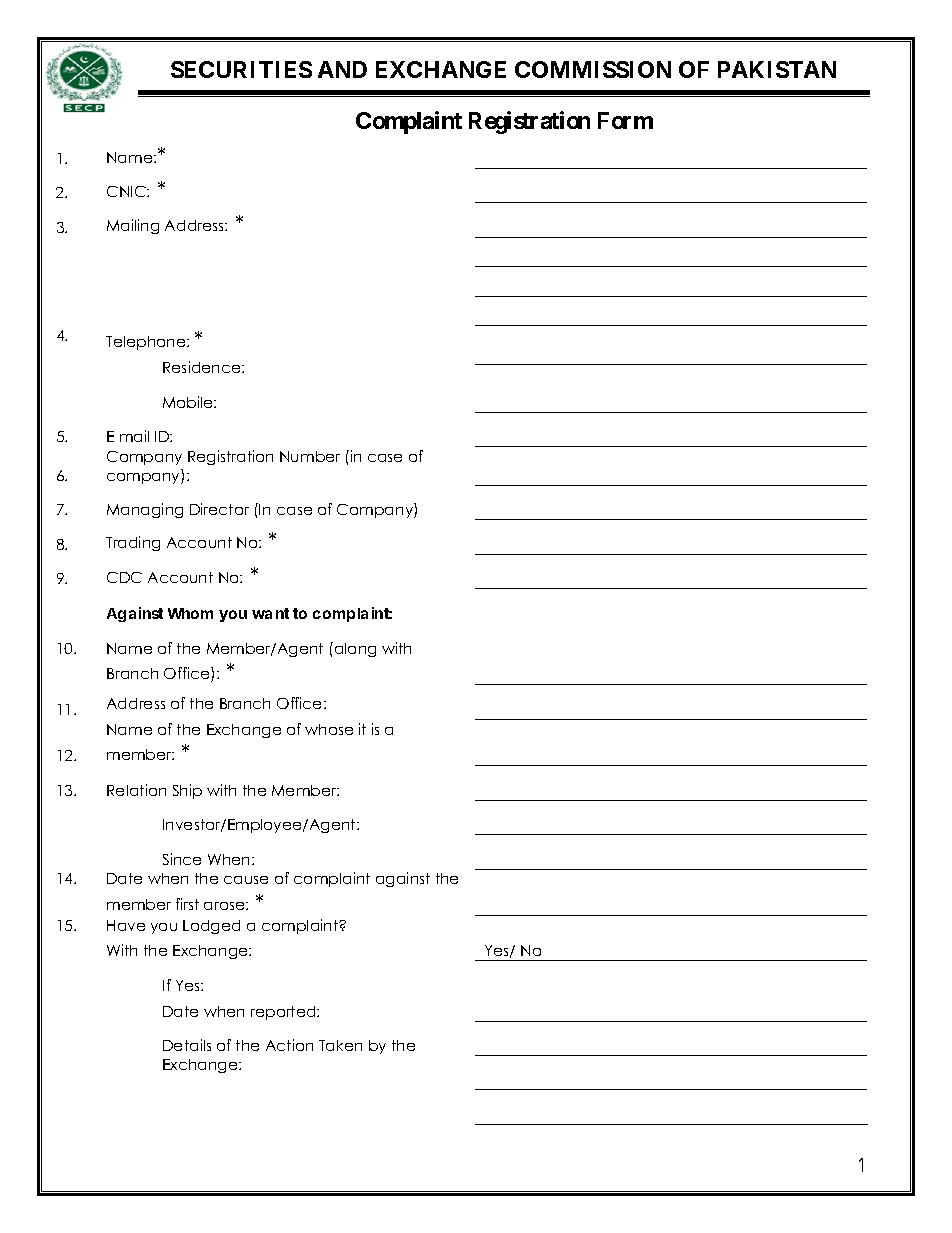 This document has height=1233, width=952. What do you see at coordinates (354, 649) in the document?
I see `along` at bounding box center [354, 649].
